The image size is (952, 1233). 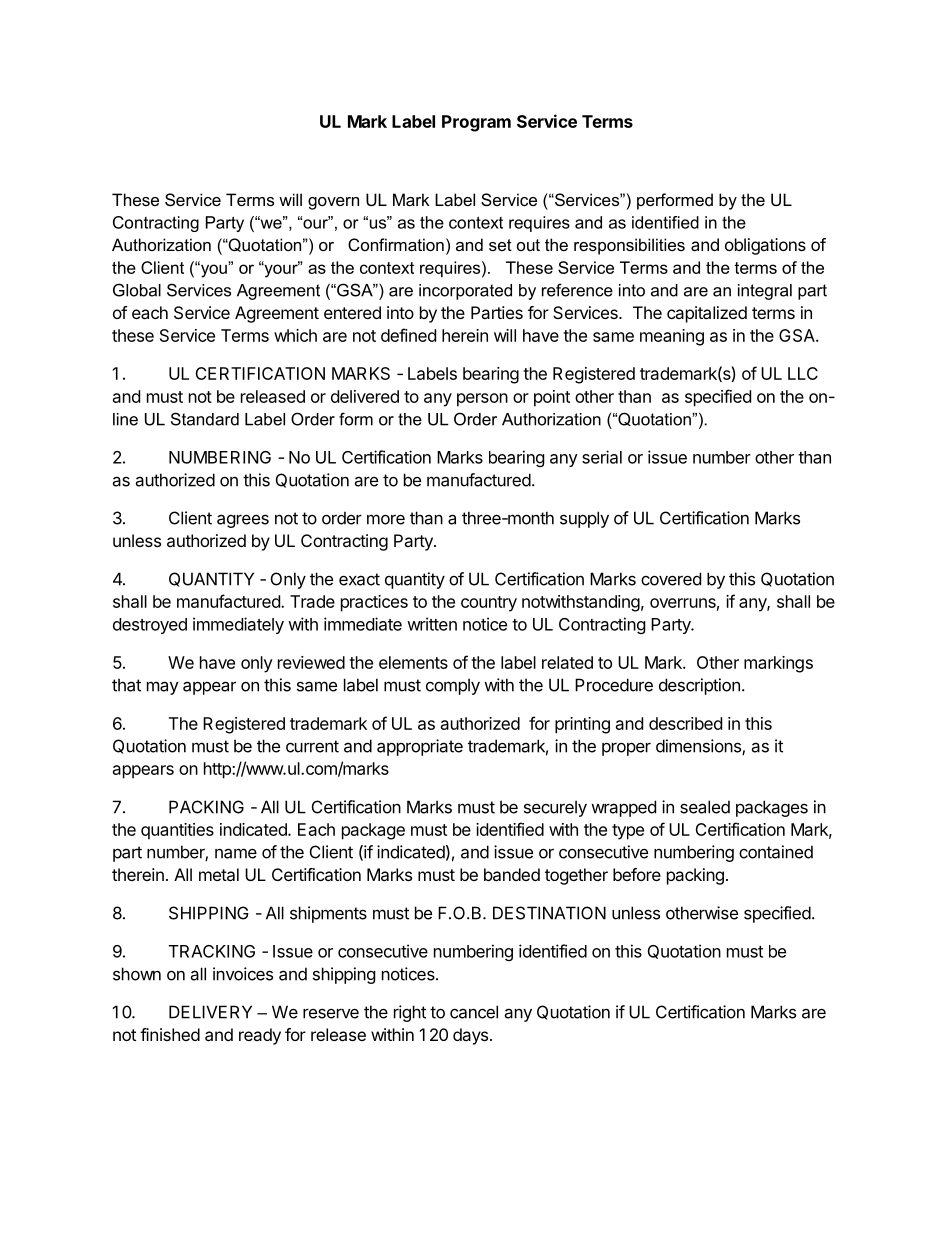 I want to click on obligations, so click(x=765, y=246).
